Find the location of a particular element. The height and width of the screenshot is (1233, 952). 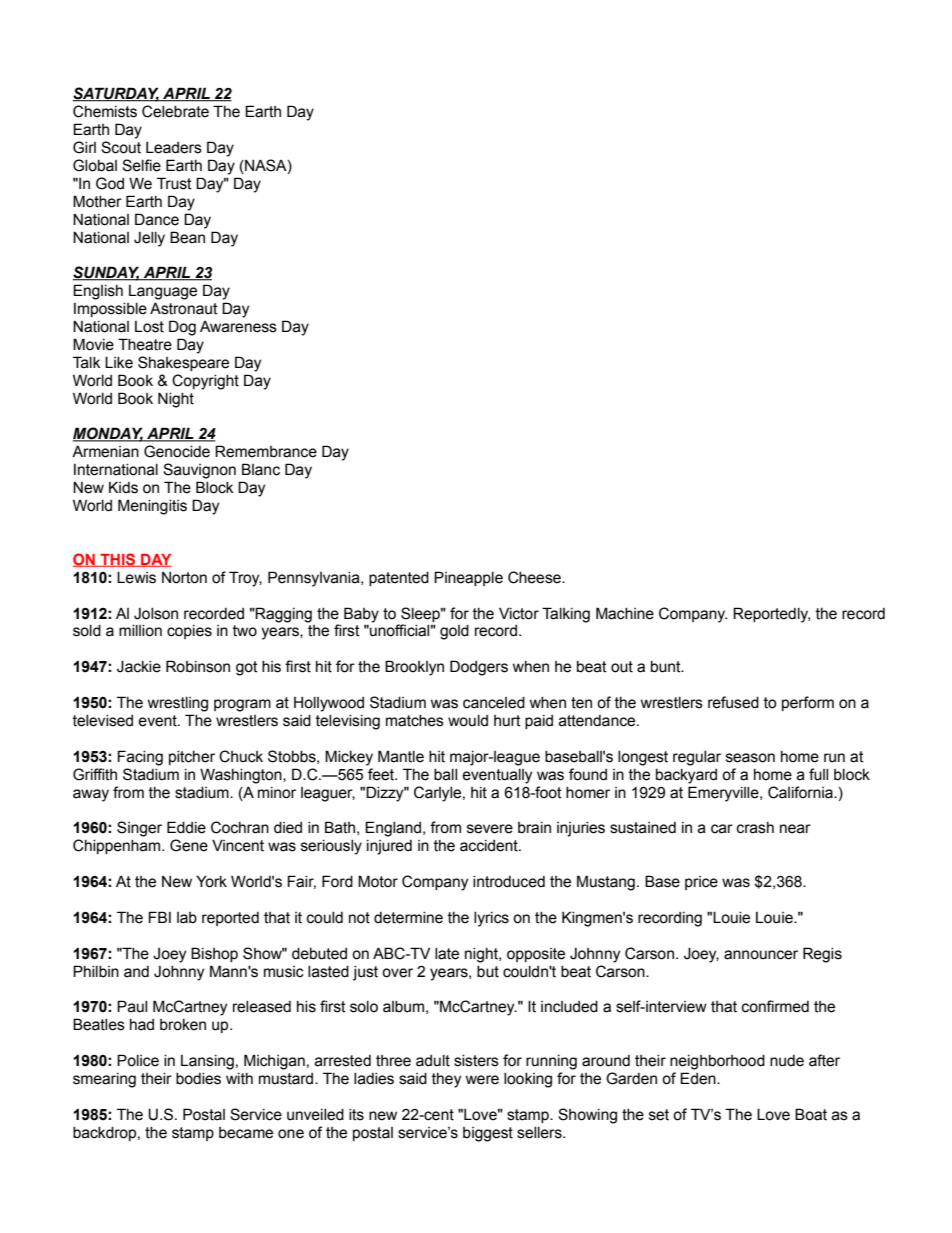

Trust is located at coordinates (174, 183).
